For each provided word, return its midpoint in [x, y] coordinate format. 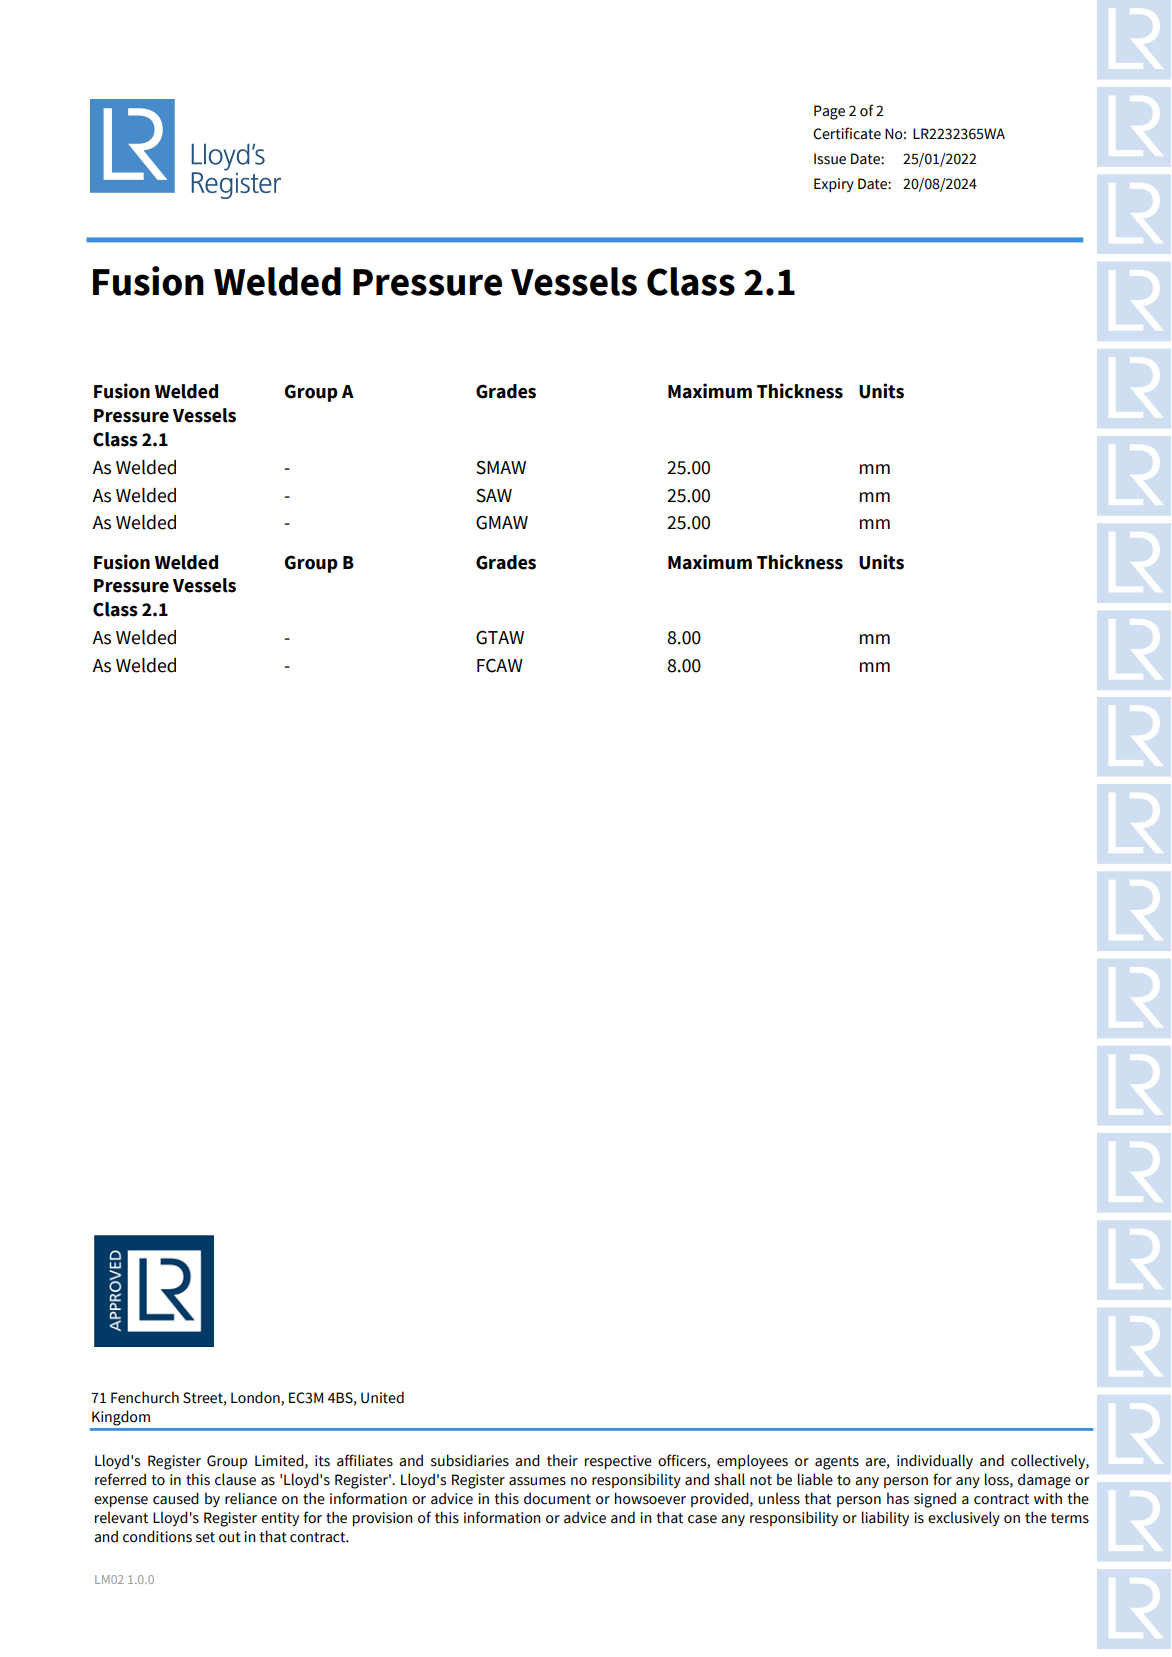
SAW [494, 495]
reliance [251, 1498]
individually [935, 1461]
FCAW [500, 666]
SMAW [501, 467]
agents [837, 1463]
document [557, 1498]
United [382, 1397]
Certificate [847, 133]
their [562, 1460]
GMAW [502, 522]
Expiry [834, 185]
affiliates [365, 1460]
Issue [830, 159]
